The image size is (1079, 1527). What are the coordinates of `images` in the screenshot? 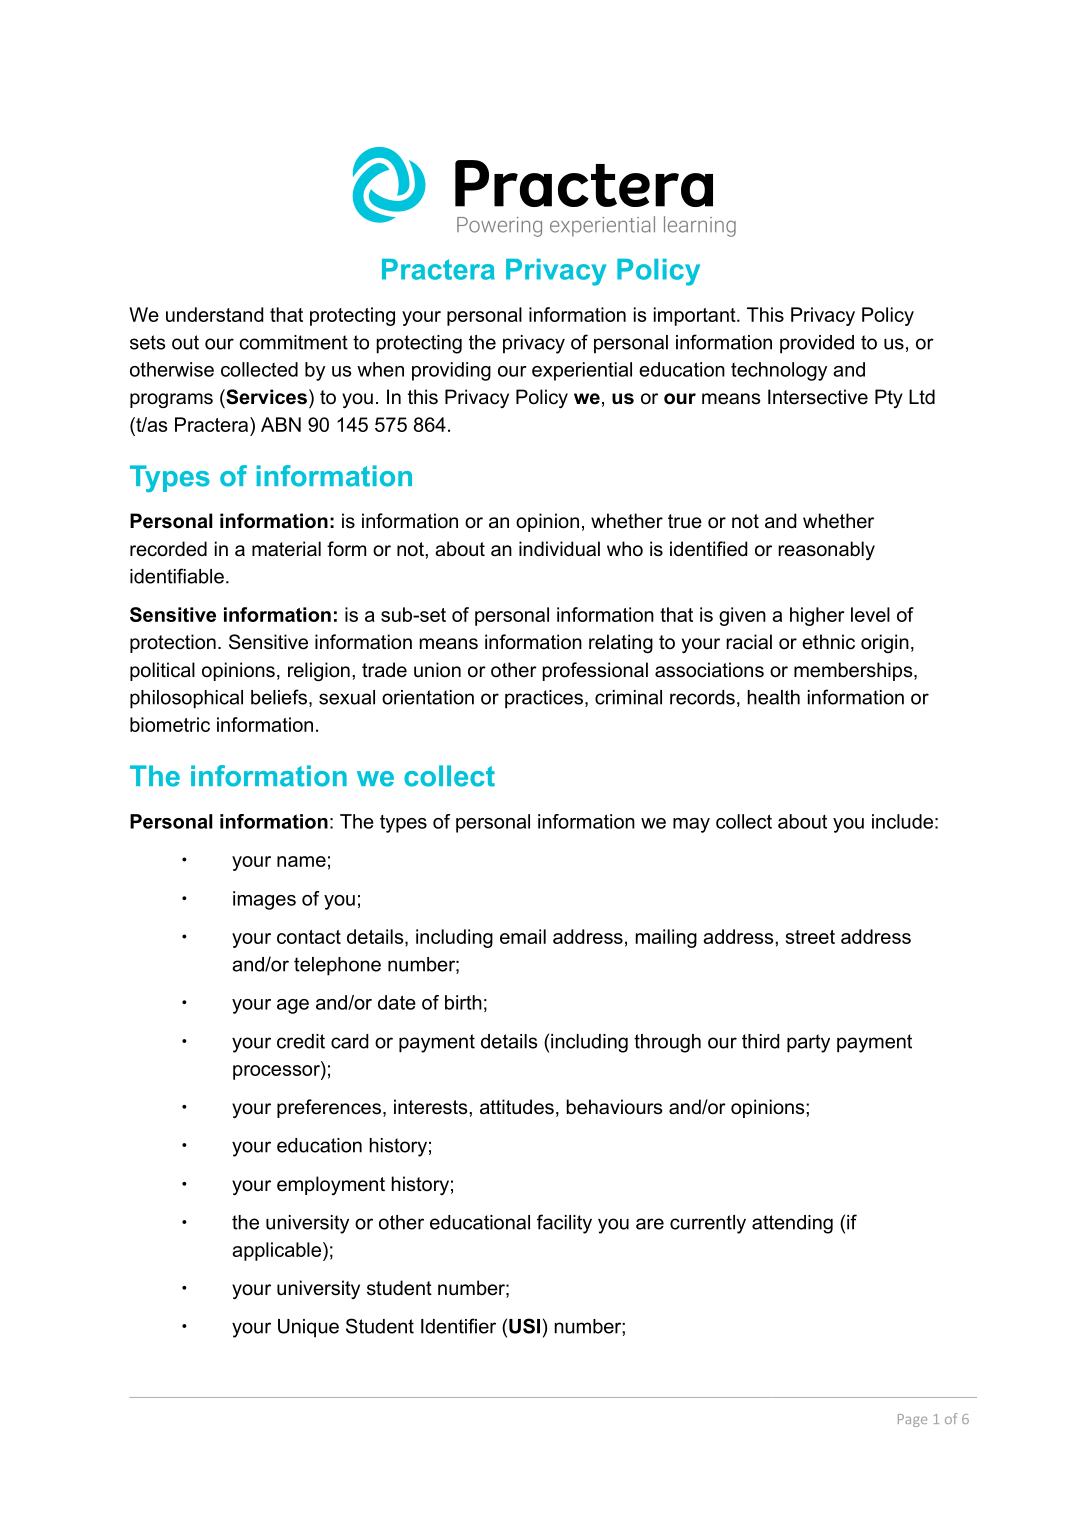 It's located at (264, 900).
